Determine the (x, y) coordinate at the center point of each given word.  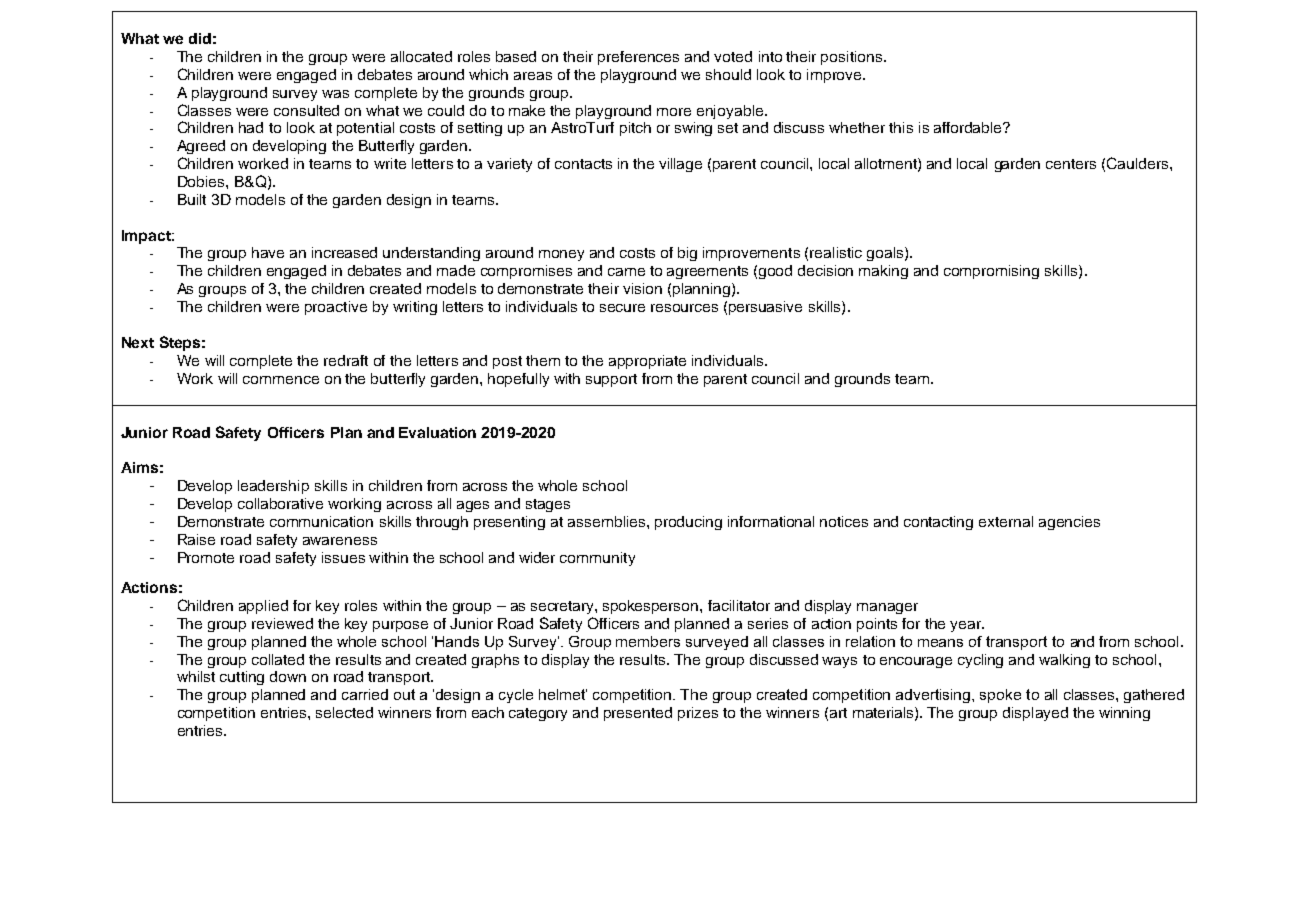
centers (1071, 164)
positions (851, 58)
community (597, 559)
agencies (1069, 523)
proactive (336, 308)
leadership (273, 487)
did (200, 38)
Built (192, 199)
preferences (638, 58)
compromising (991, 272)
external (1006, 521)
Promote (206, 557)
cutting (242, 678)
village (680, 165)
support (611, 380)
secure (622, 308)
